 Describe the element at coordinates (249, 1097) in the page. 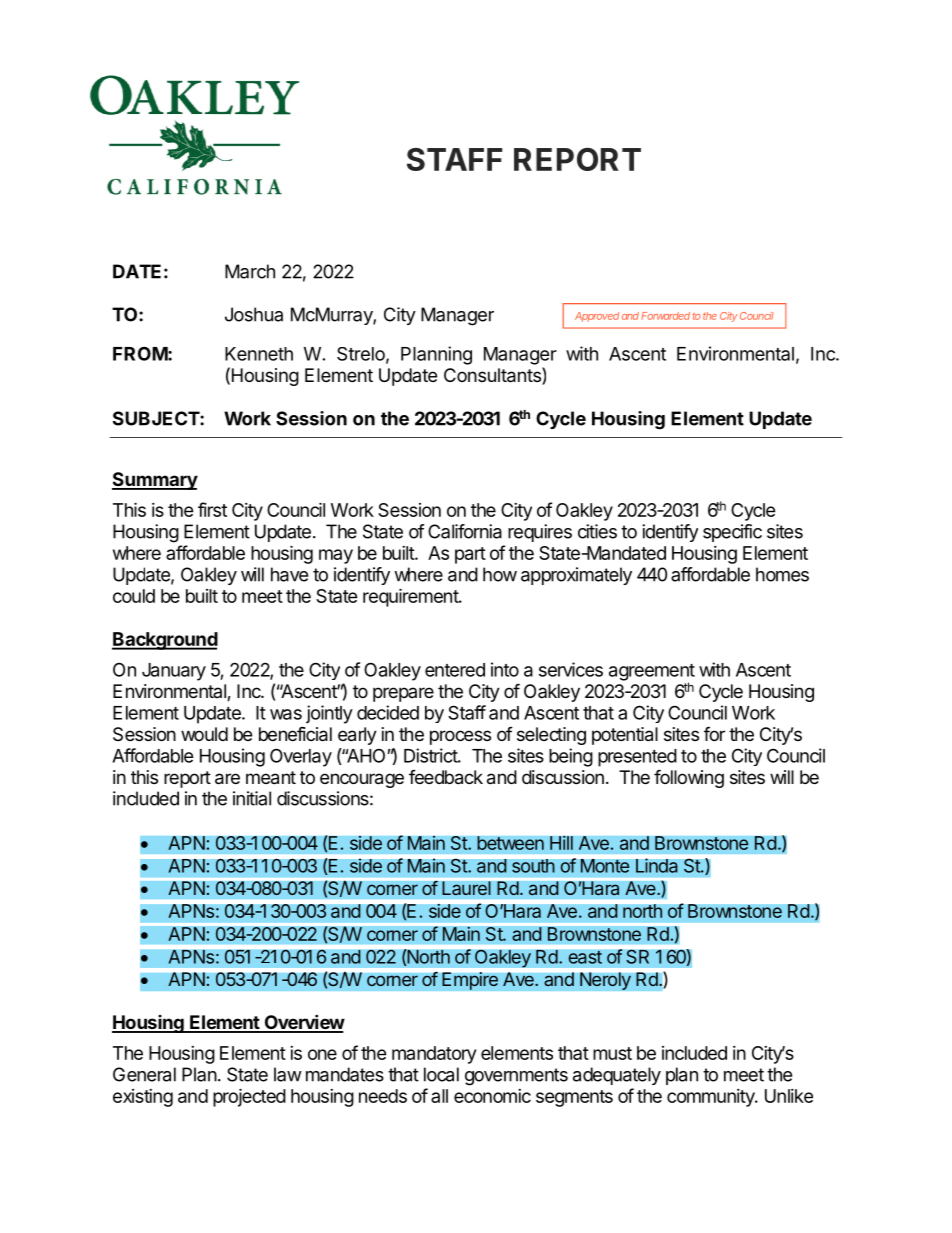

I see `projected` at that location.
